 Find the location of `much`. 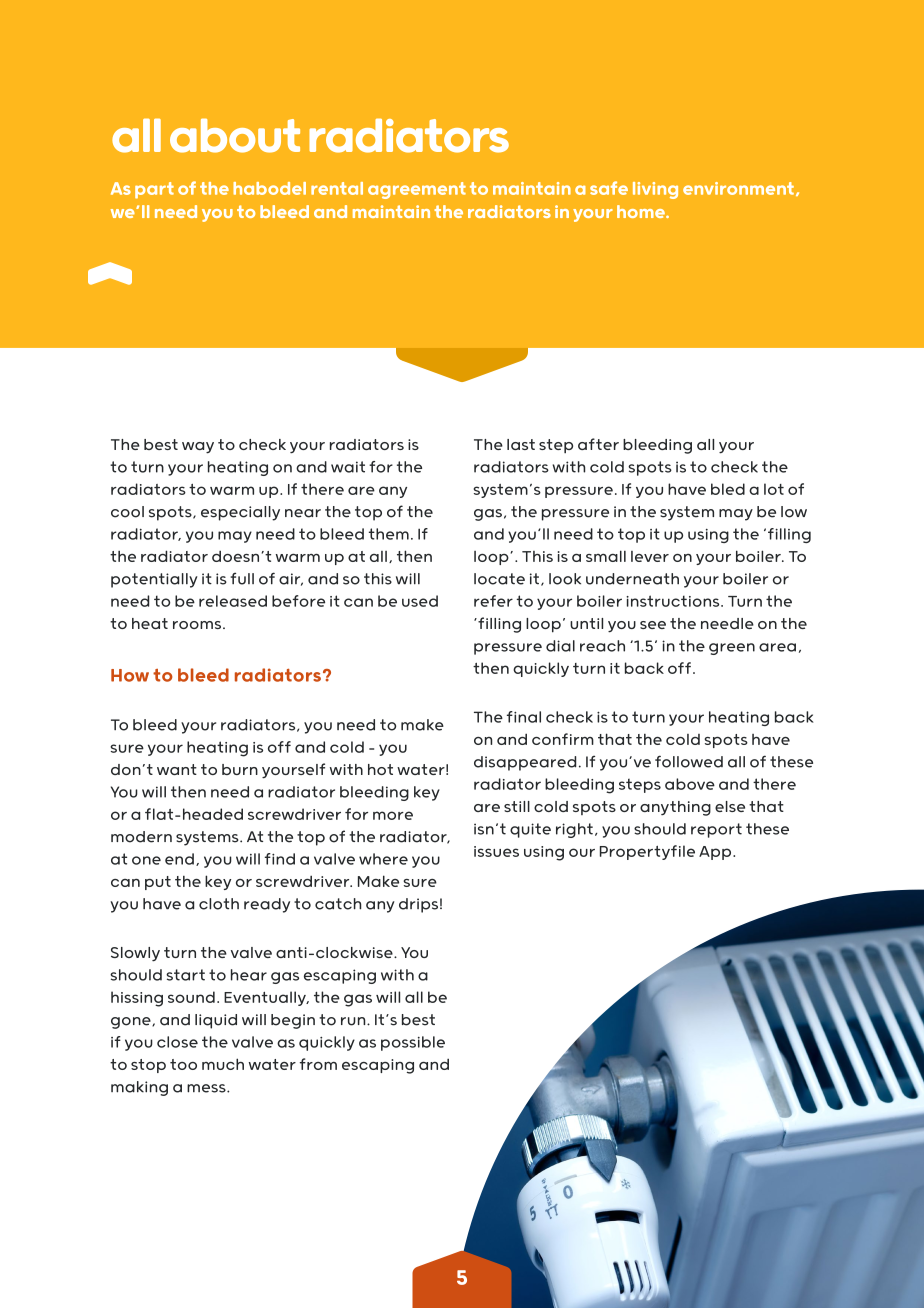

much is located at coordinates (223, 1064).
